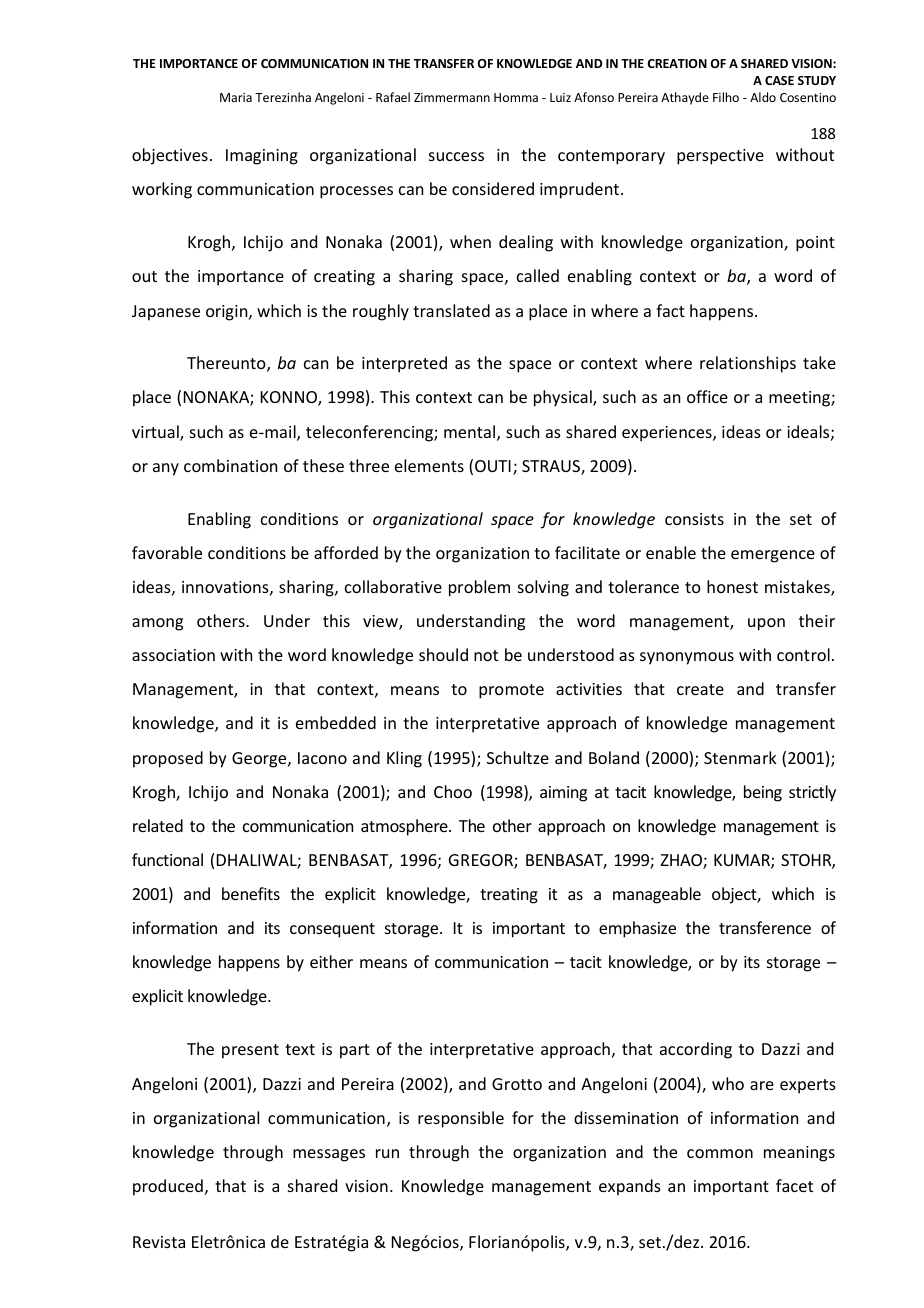 The height and width of the screenshot is (1308, 924). What do you see at coordinates (486, 655) in the screenshot?
I see `not` at bounding box center [486, 655].
